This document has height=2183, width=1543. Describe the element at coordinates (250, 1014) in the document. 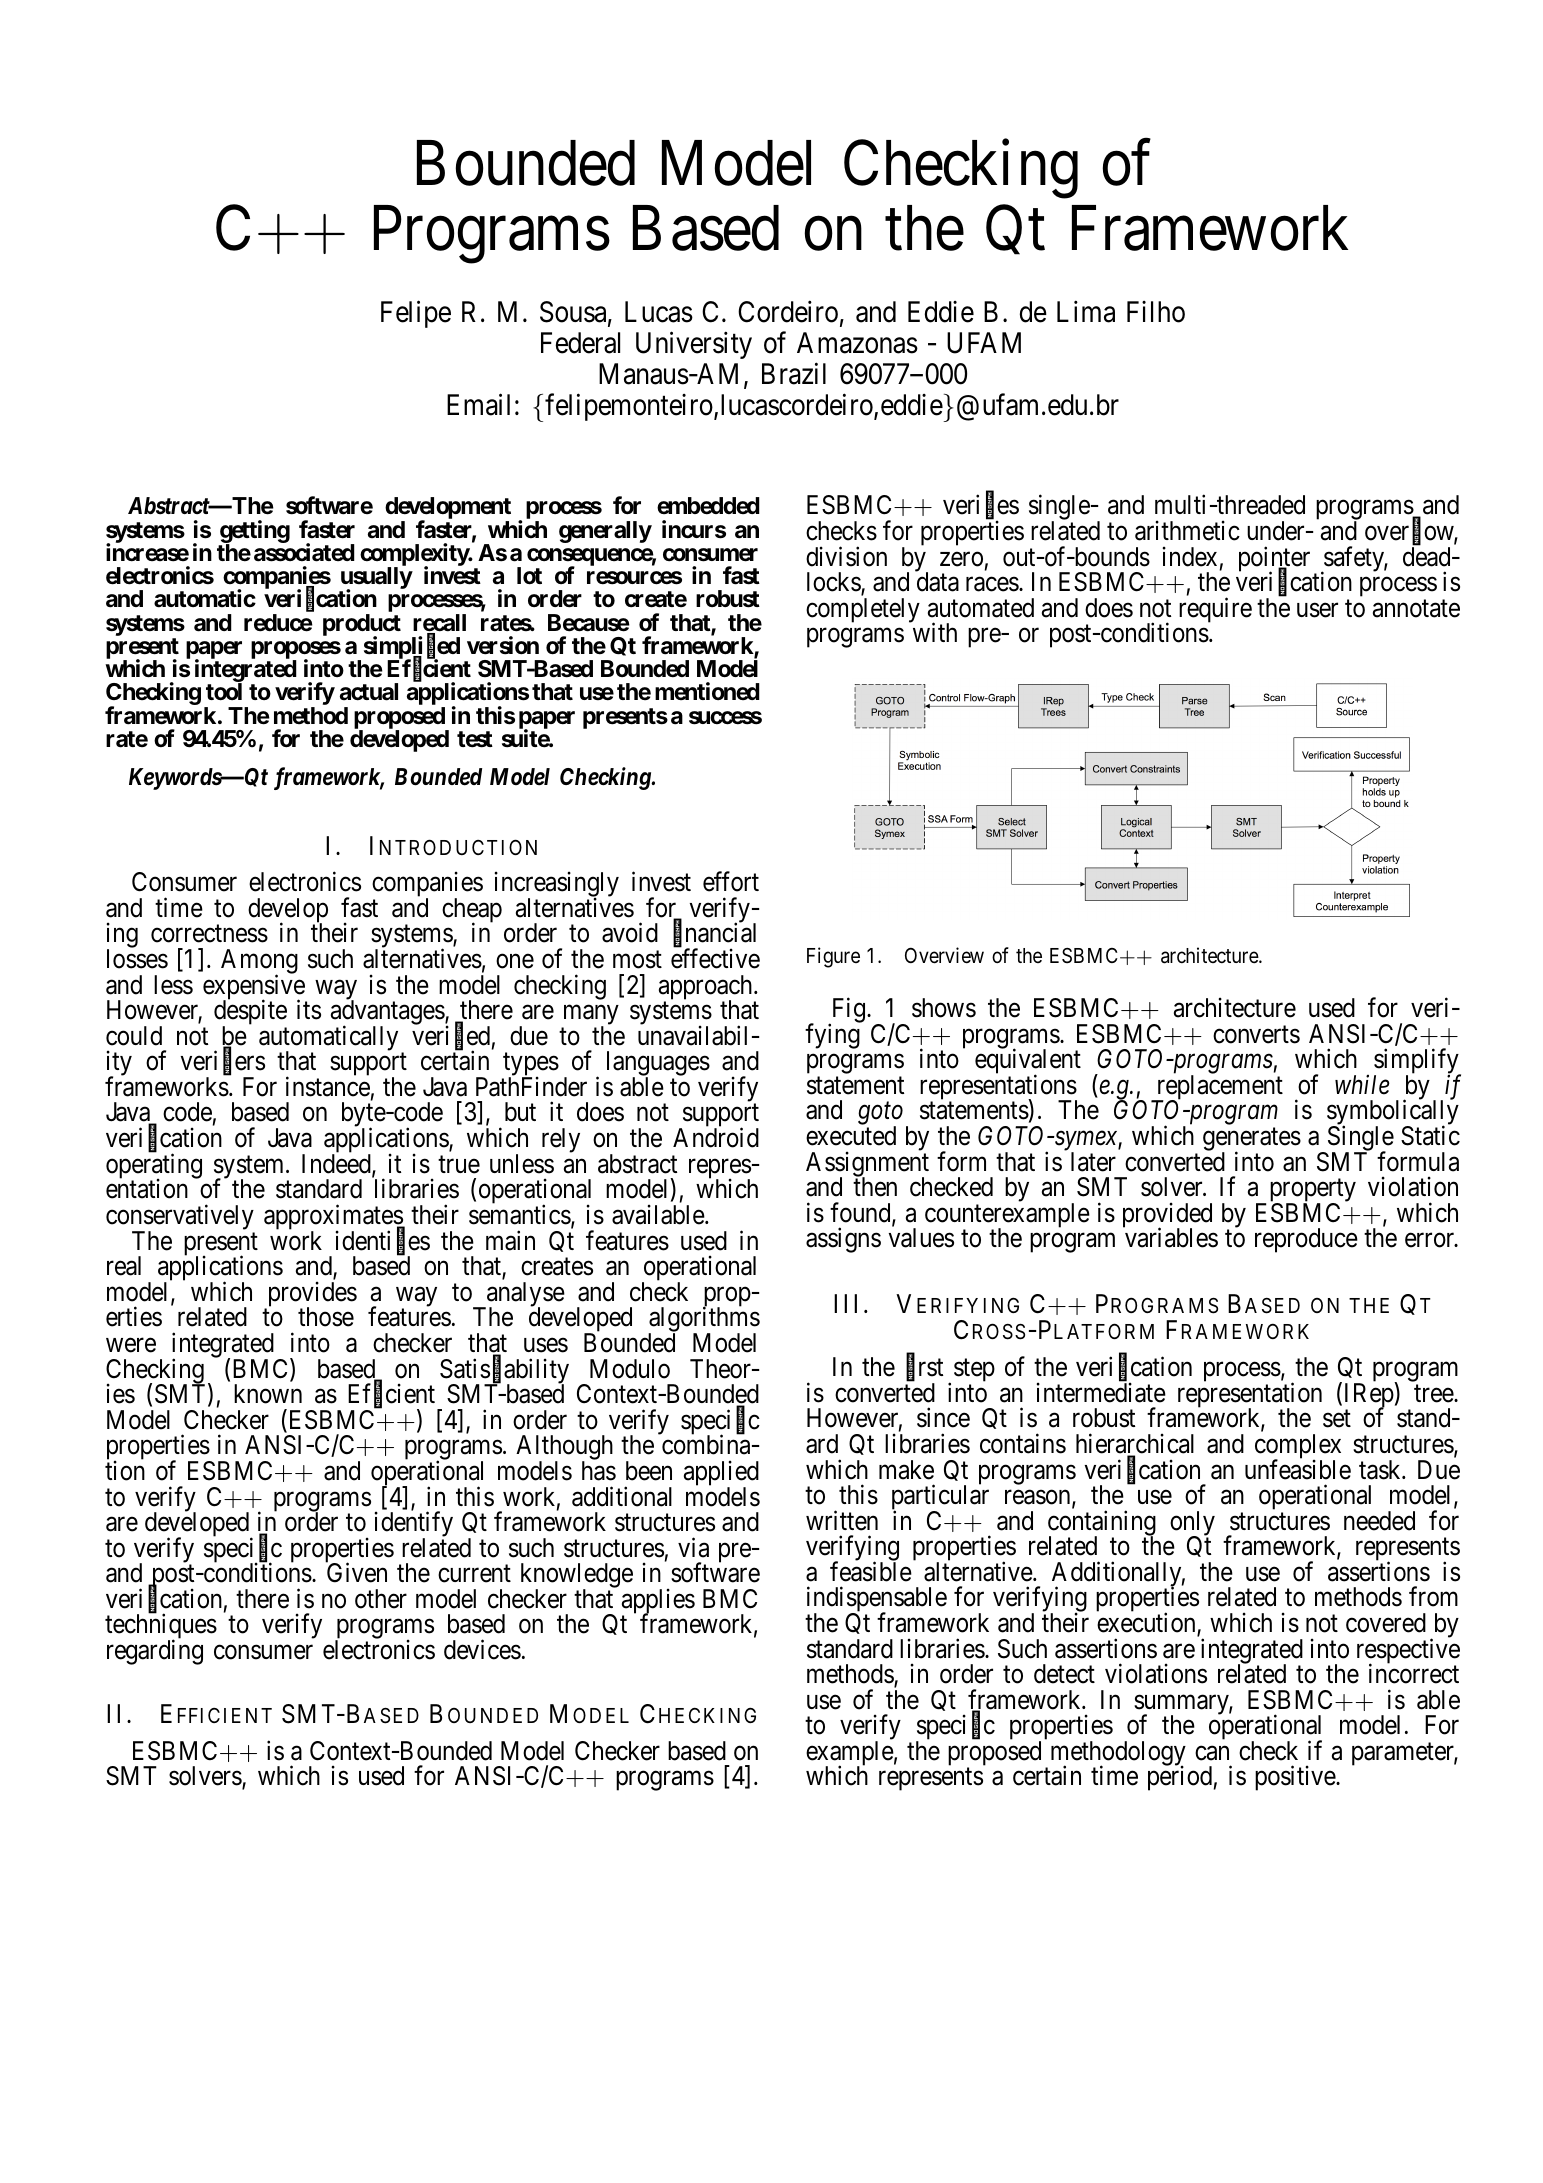

I see `despite` at that location.
